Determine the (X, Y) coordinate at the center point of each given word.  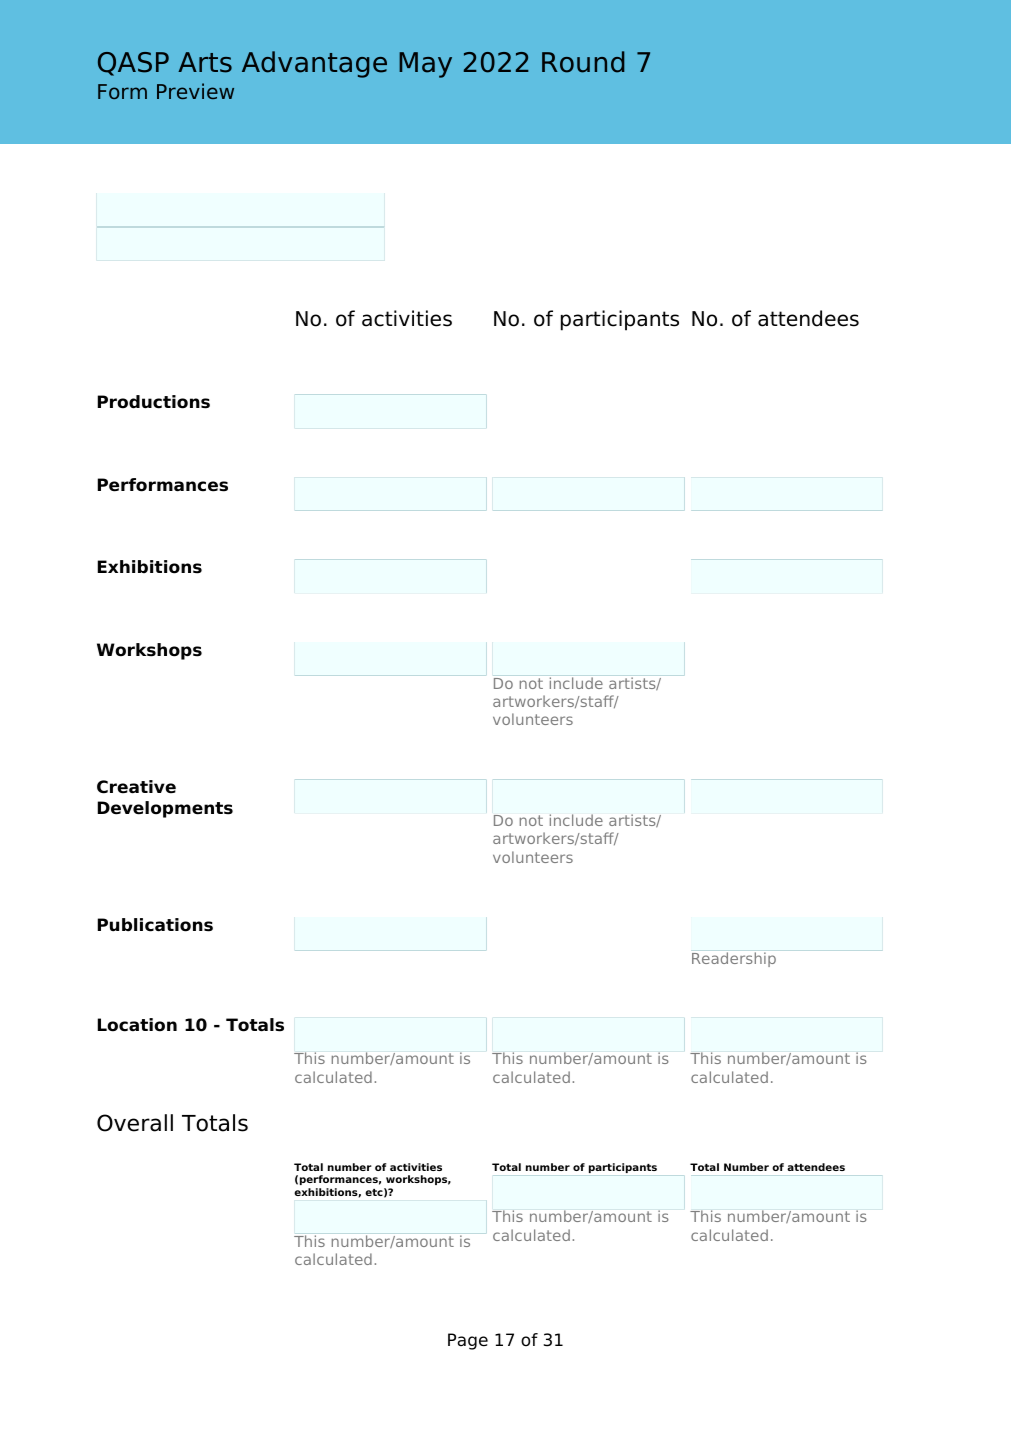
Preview (195, 91)
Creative (136, 787)
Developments (165, 809)
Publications (155, 925)
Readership (734, 959)
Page (468, 1341)
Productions (154, 402)
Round (583, 62)
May (425, 65)
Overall (135, 1123)
